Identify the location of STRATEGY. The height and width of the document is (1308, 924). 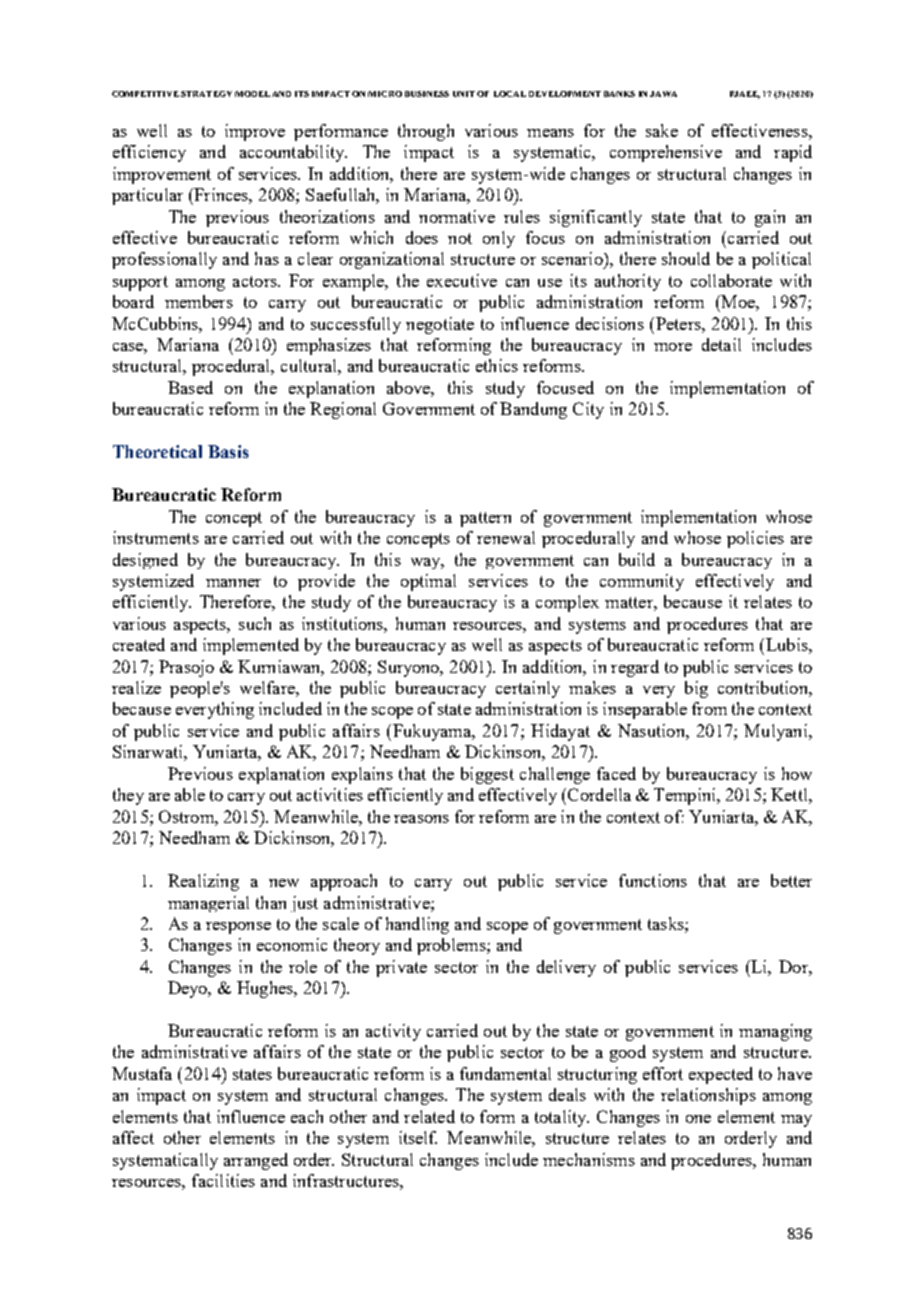
(206, 94).
